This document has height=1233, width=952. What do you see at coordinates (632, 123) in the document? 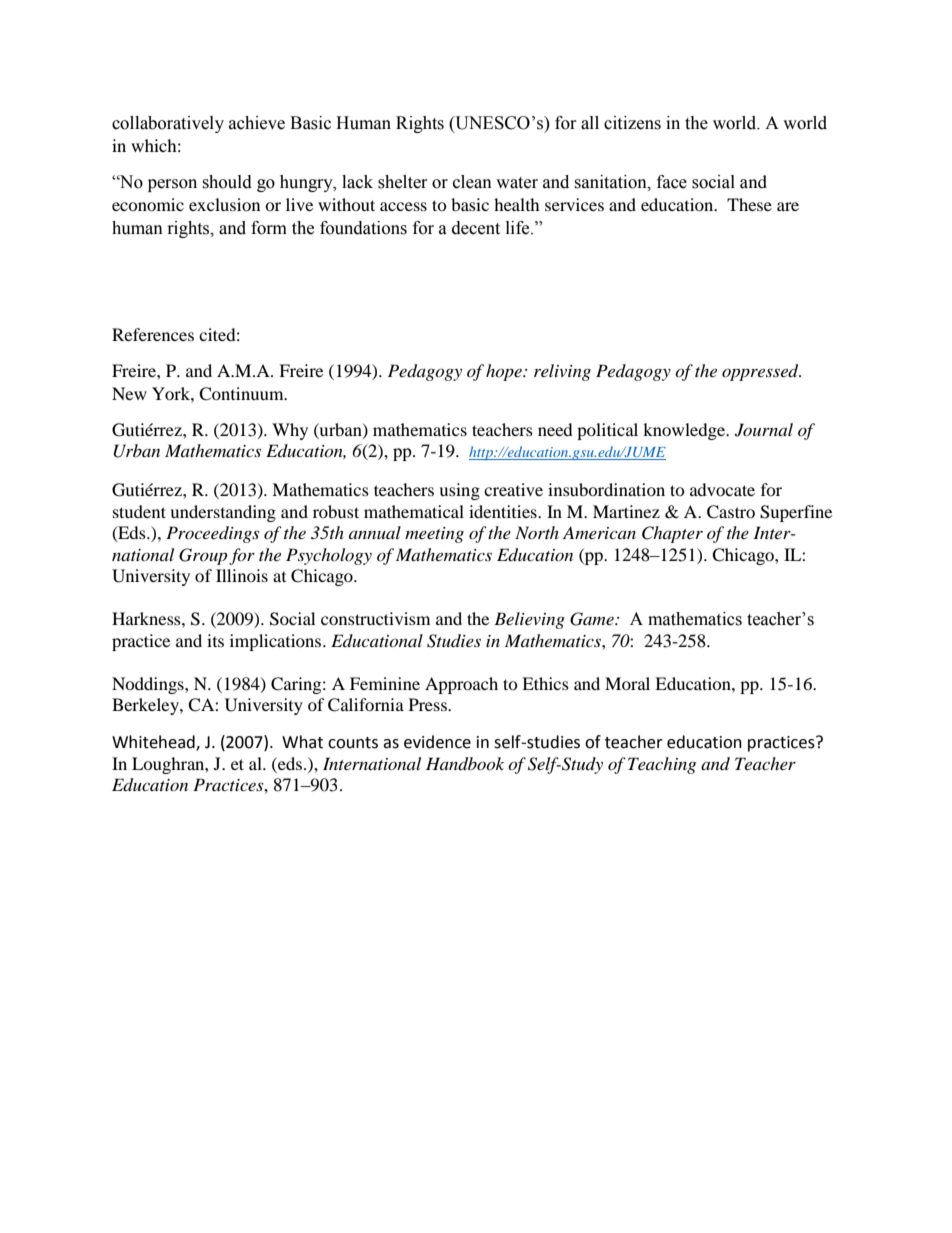
I see `citizens` at bounding box center [632, 123].
